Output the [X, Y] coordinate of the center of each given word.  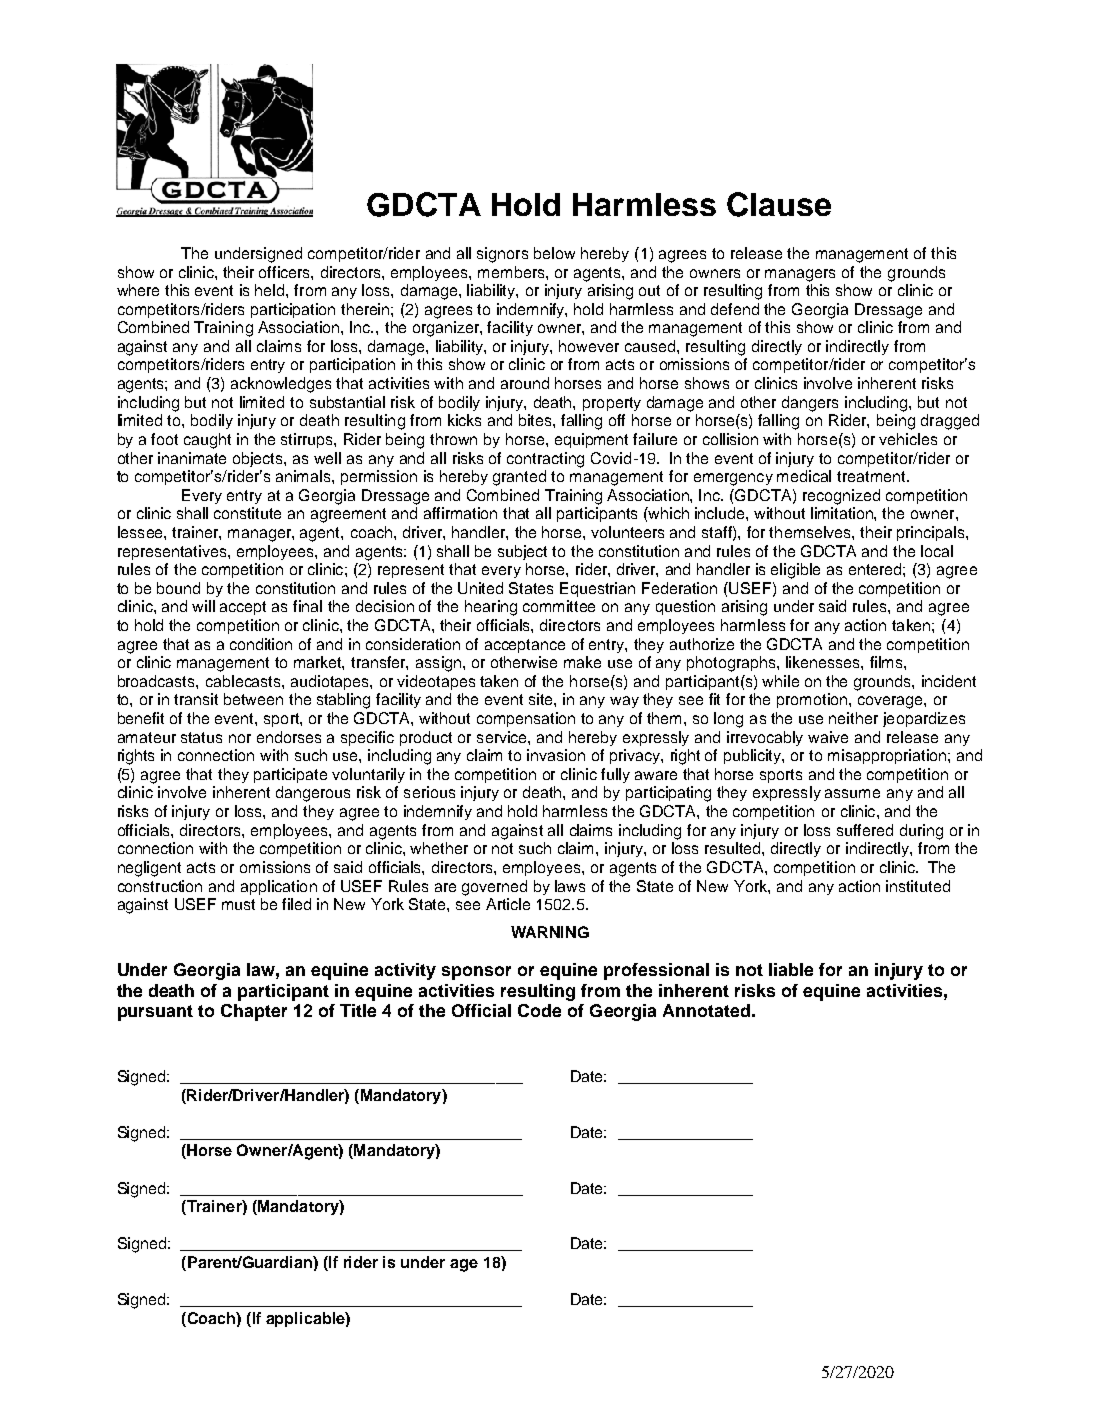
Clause [779, 204]
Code [539, 1010]
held [271, 290]
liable [791, 969]
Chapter [254, 1012]
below [554, 253]
